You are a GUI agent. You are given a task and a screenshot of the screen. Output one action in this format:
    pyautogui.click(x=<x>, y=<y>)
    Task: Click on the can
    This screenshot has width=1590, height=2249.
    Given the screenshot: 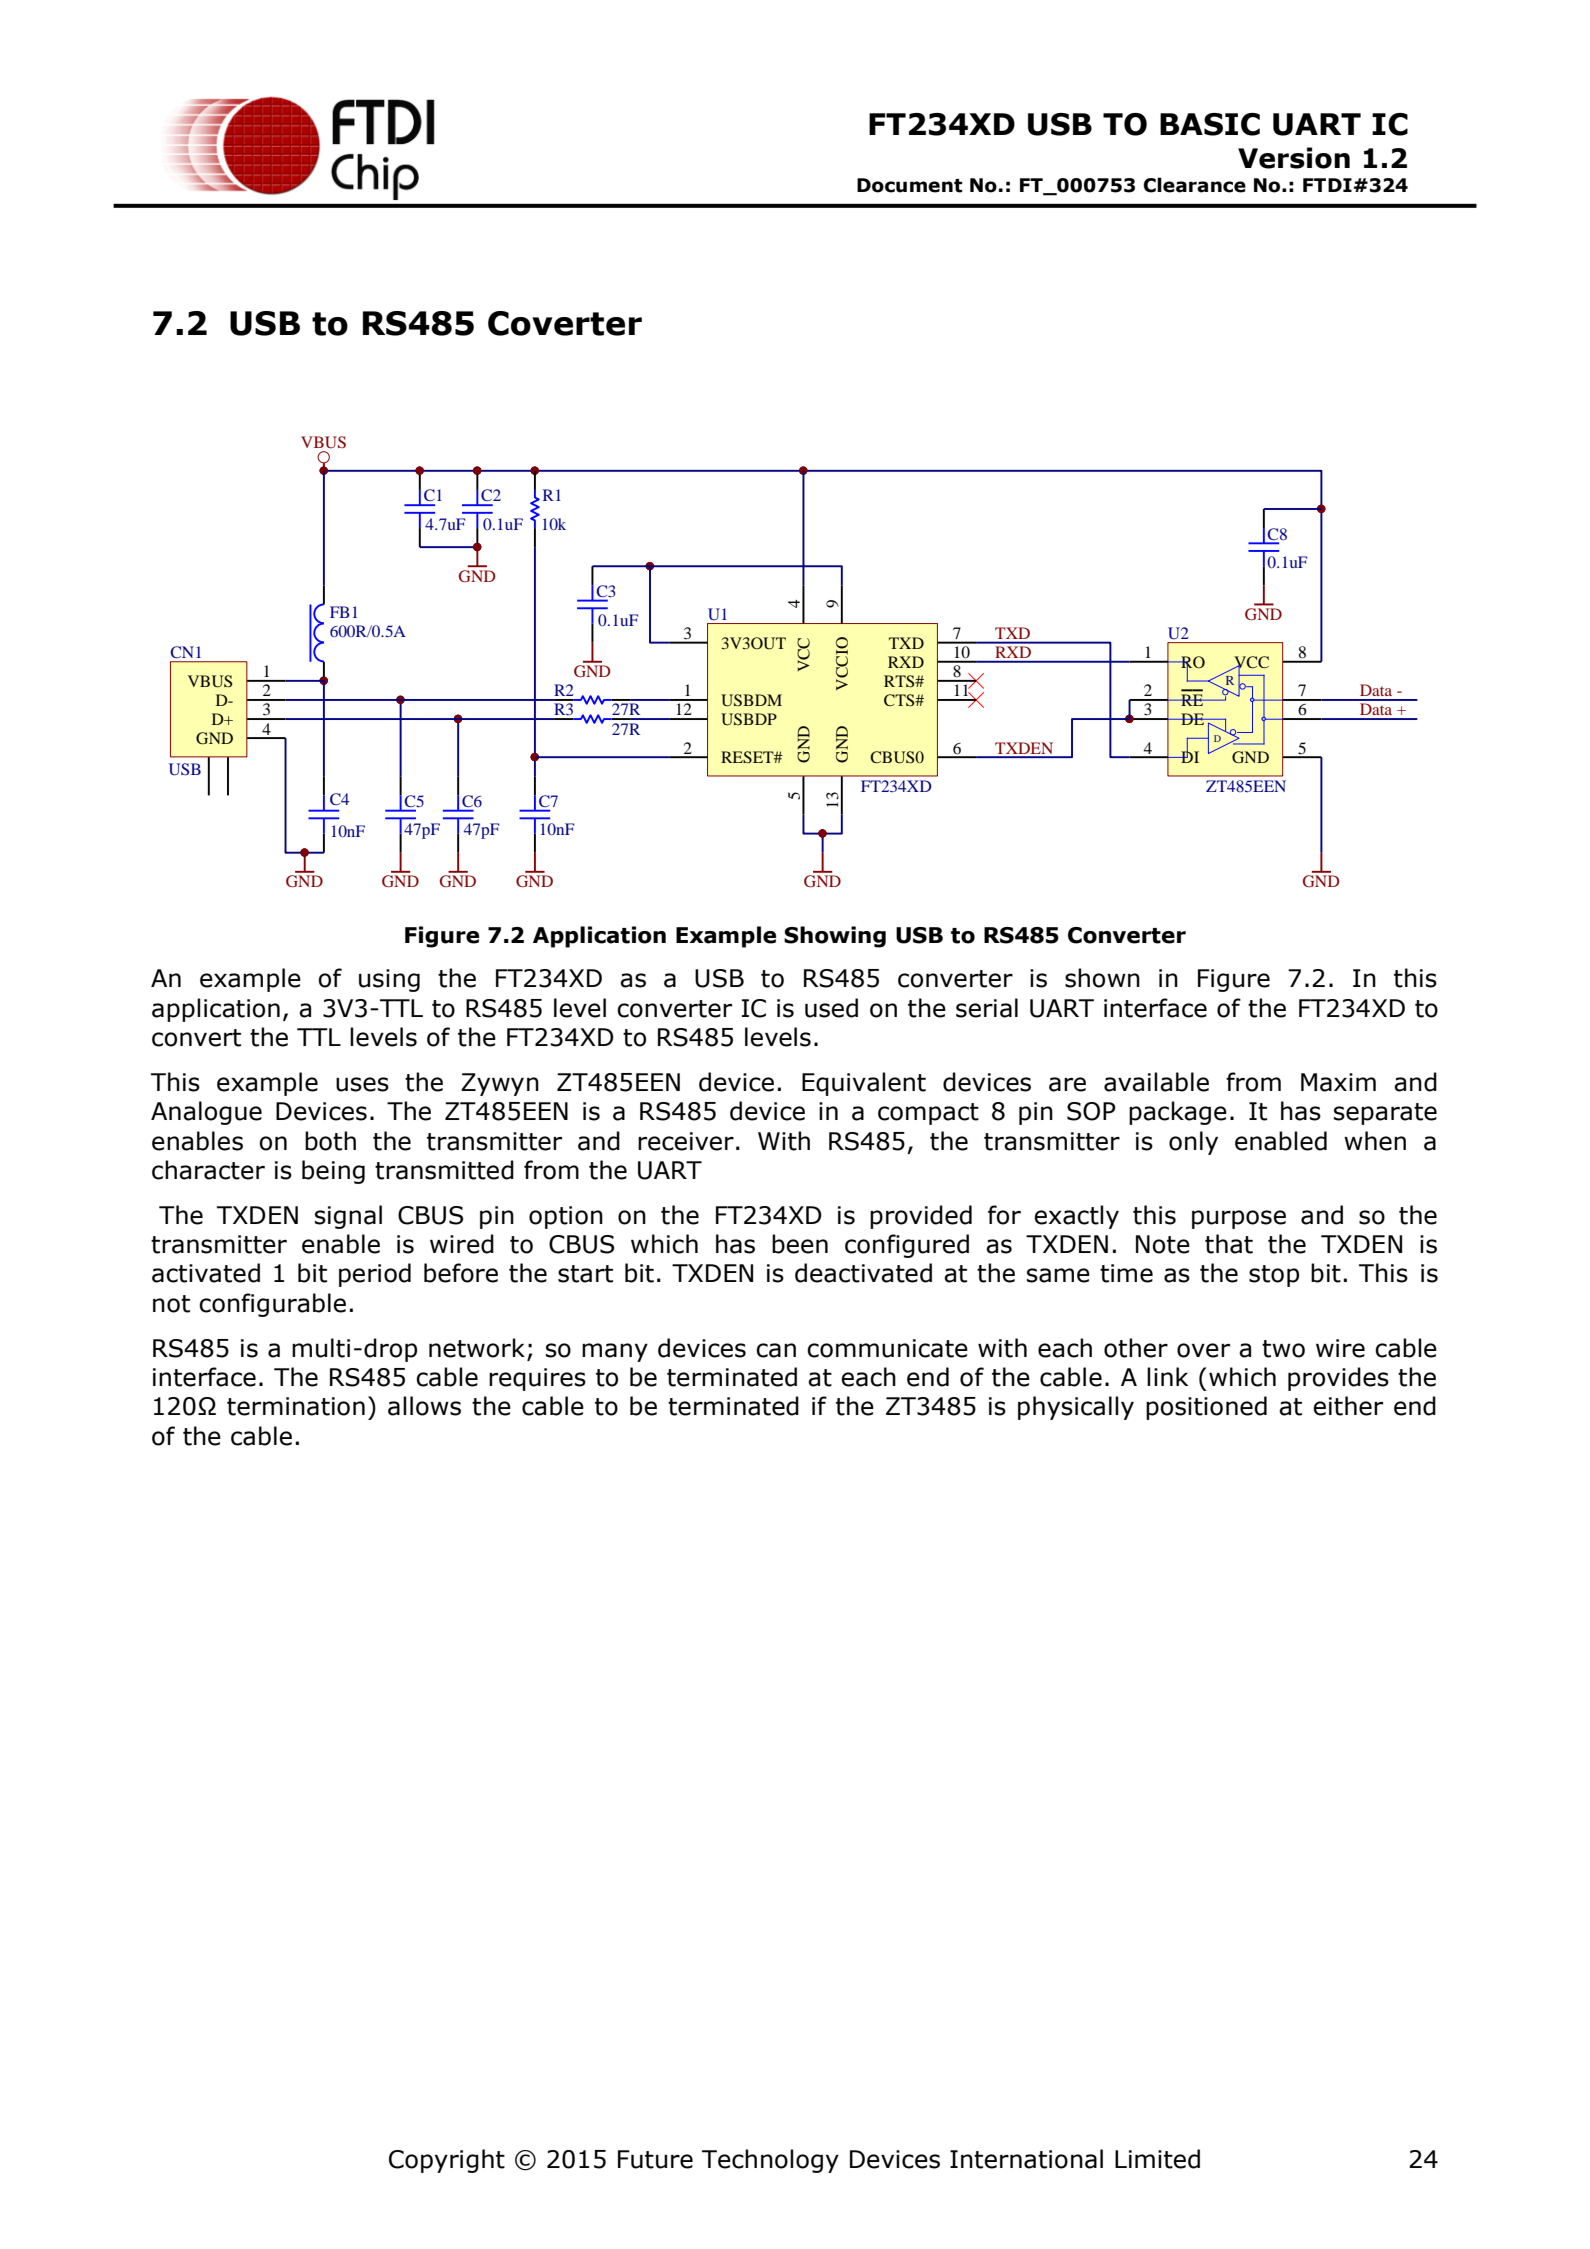 What is the action you would take?
    pyautogui.click(x=776, y=1350)
